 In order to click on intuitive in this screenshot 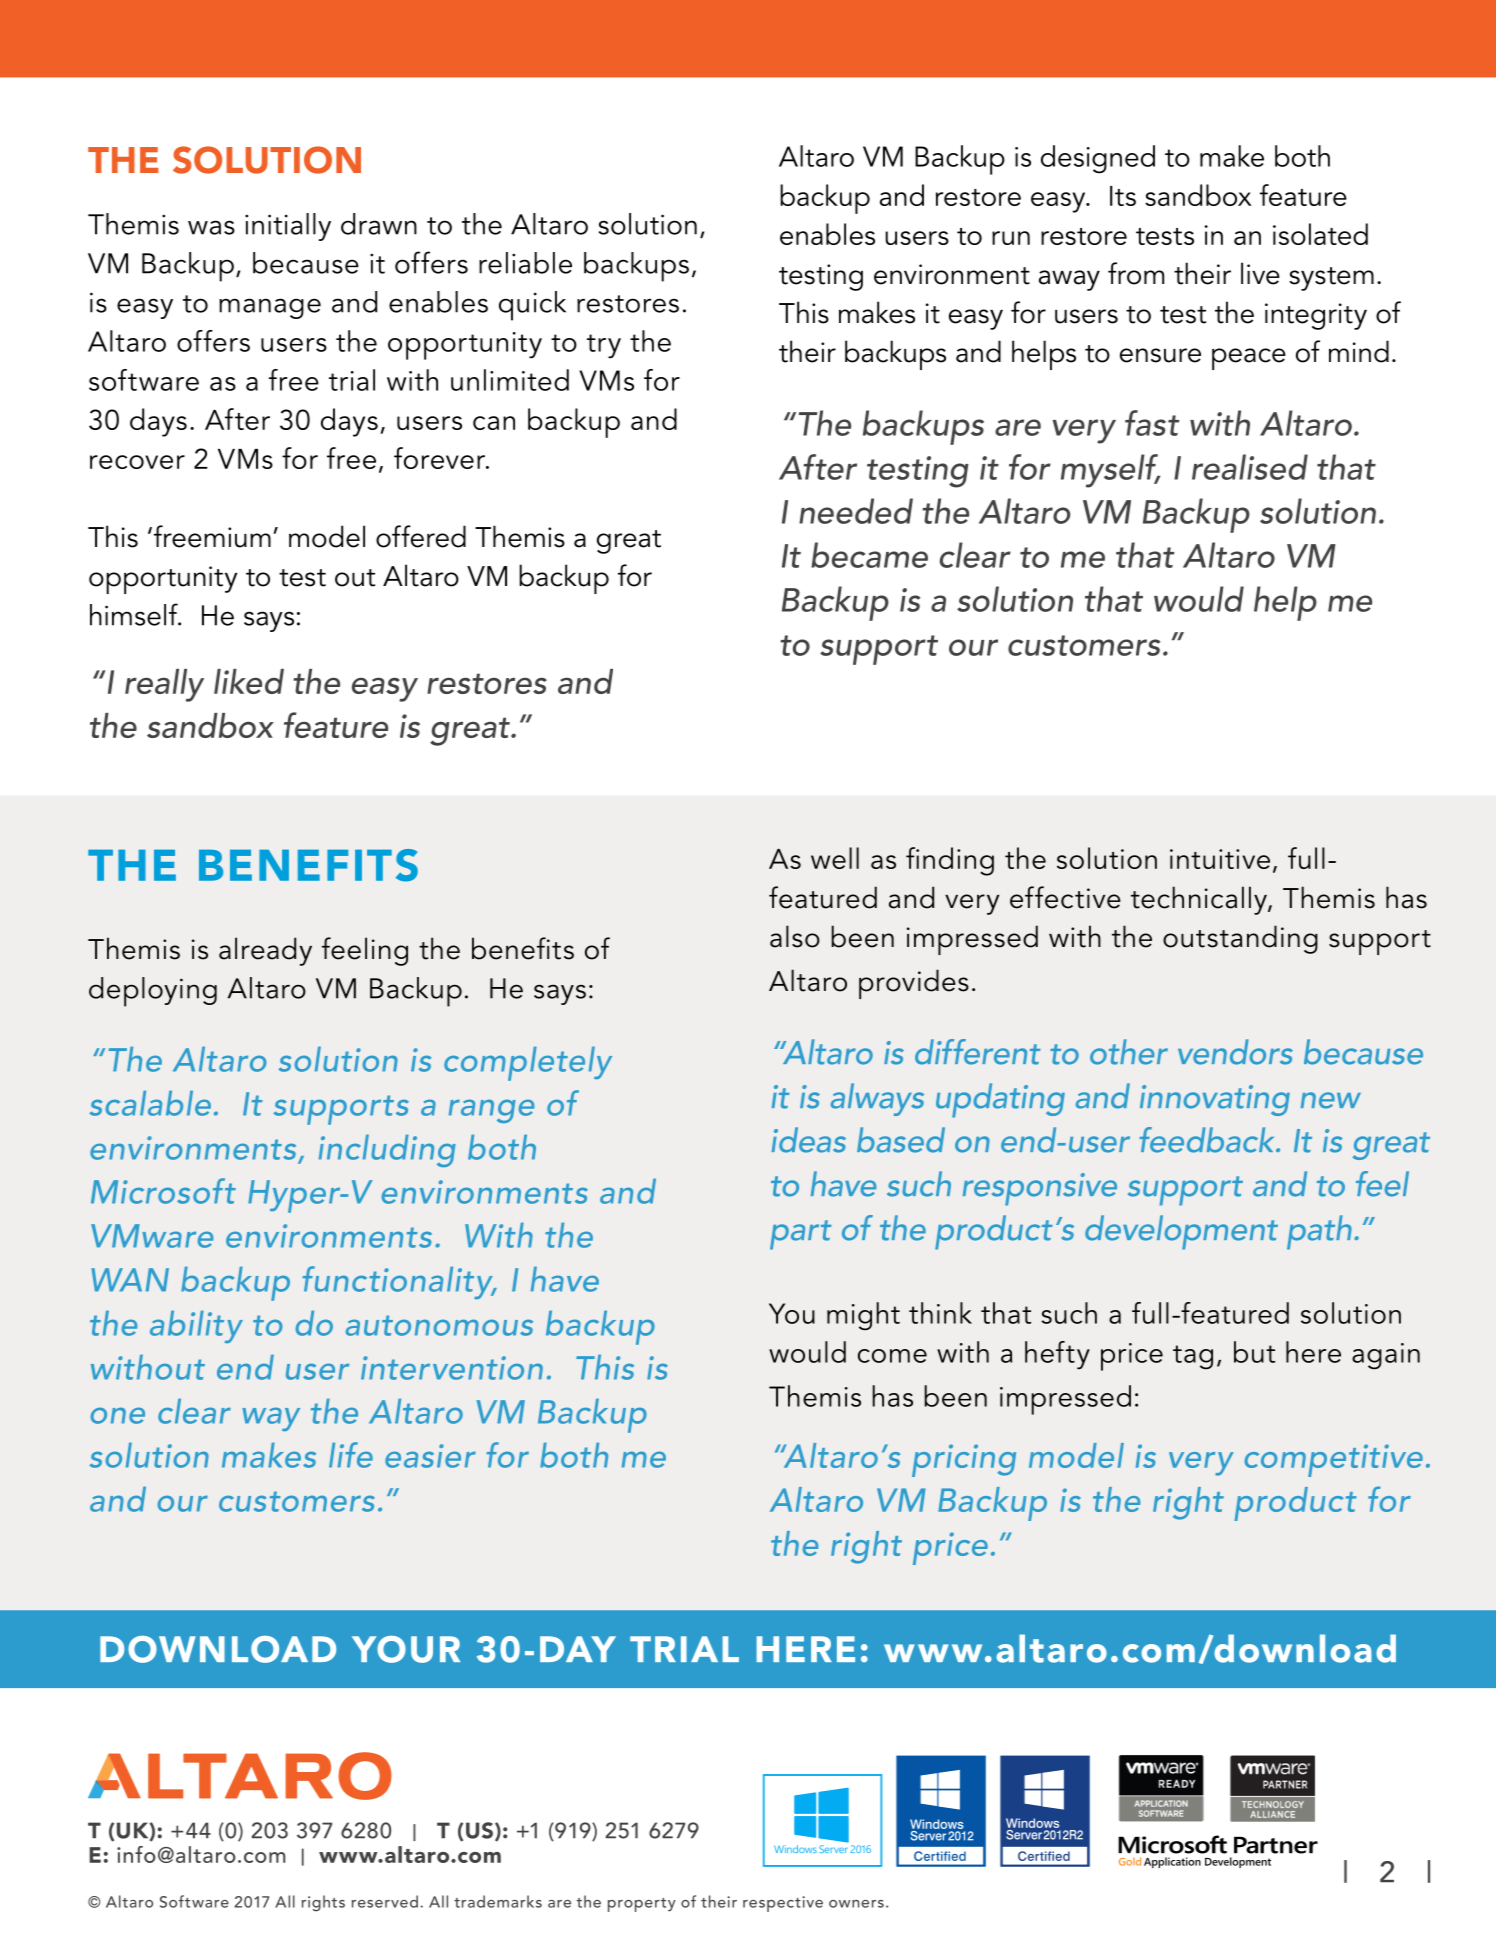, I will do `click(1220, 859)`.
